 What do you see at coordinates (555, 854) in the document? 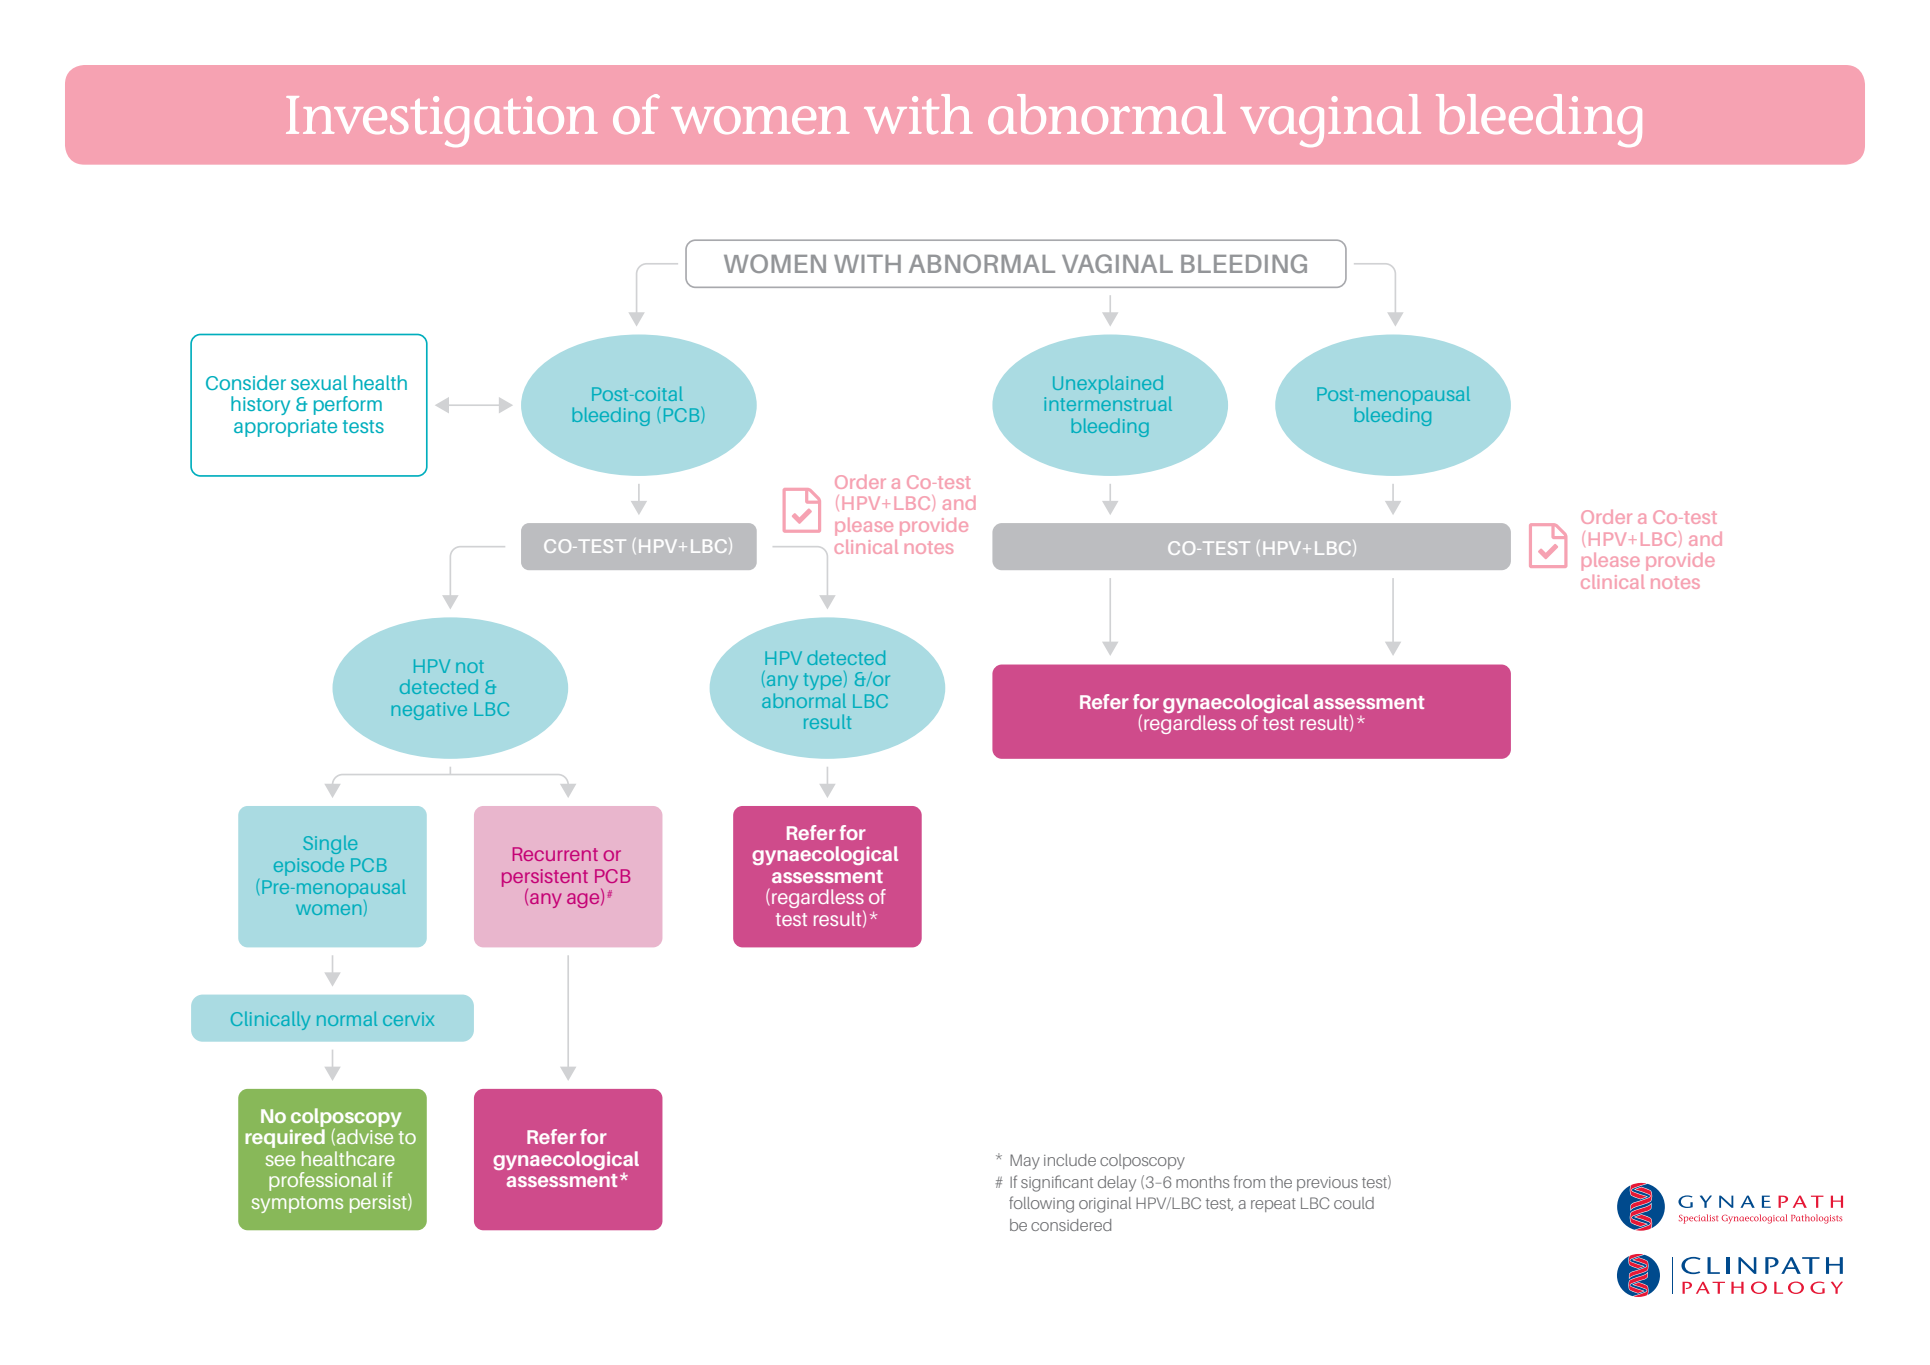
I see `Recurrent` at bounding box center [555, 854].
